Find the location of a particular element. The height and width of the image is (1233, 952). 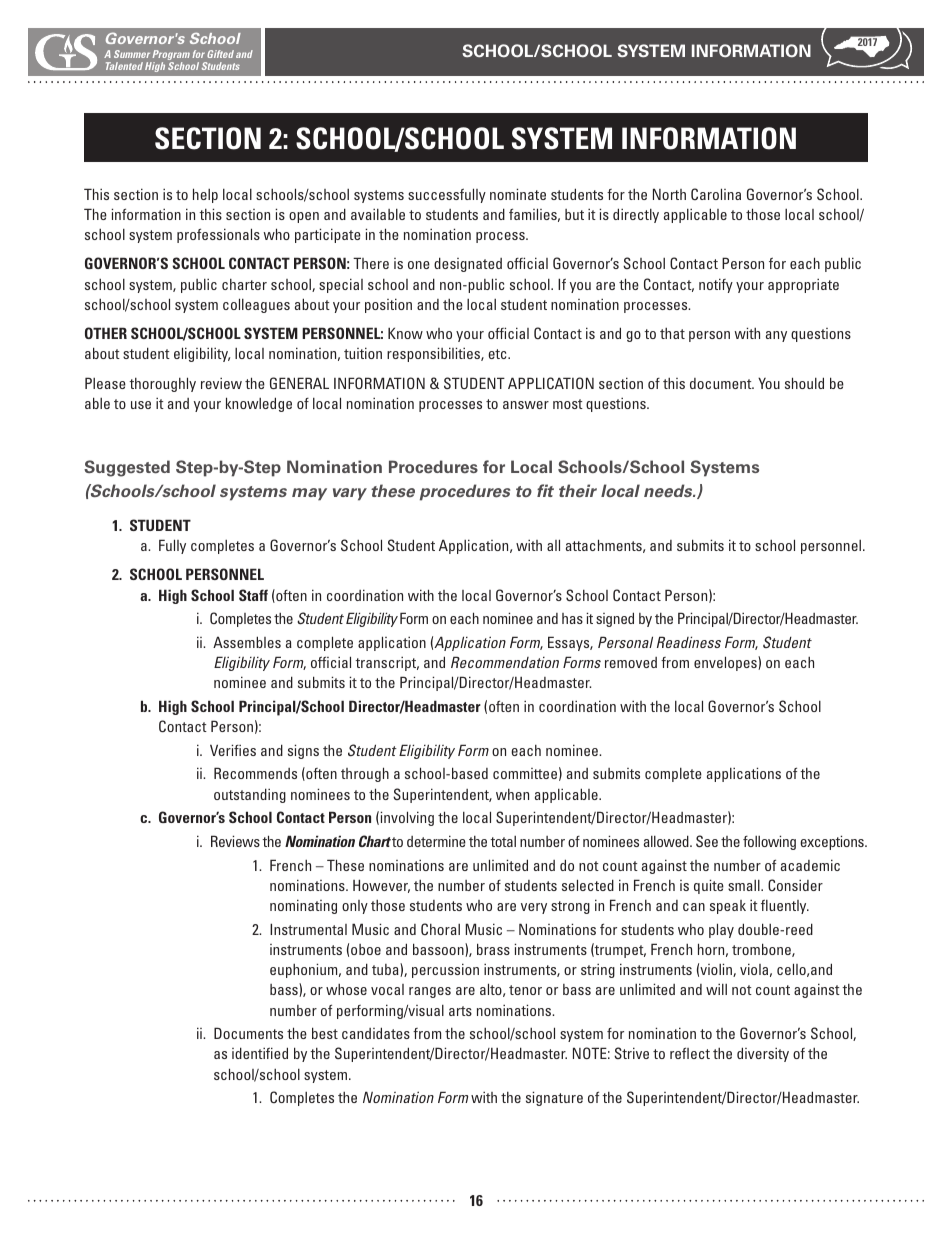

Carolina is located at coordinates (716, 194).
